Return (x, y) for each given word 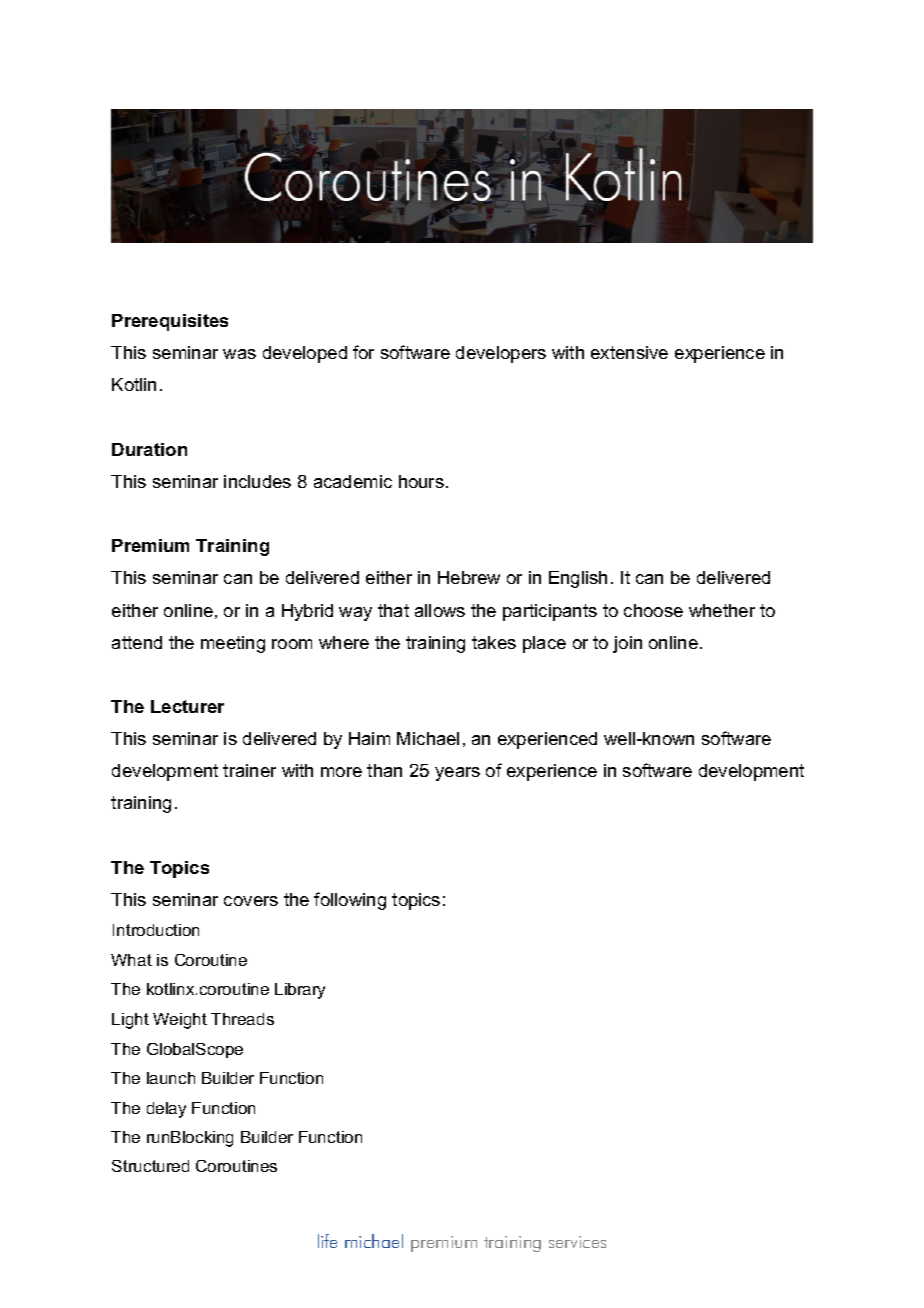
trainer (249, 770)
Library (300, 991)
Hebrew (469, 577)
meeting (233, 644)
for (363, 352)
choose (653, 610)
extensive (629, 352)
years (457, 774)
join (627, 644)
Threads (242, 1019)
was (239, 354)
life (327, 1241)
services (577, 1242)
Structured (150, 1166)
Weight (180, 1021)
